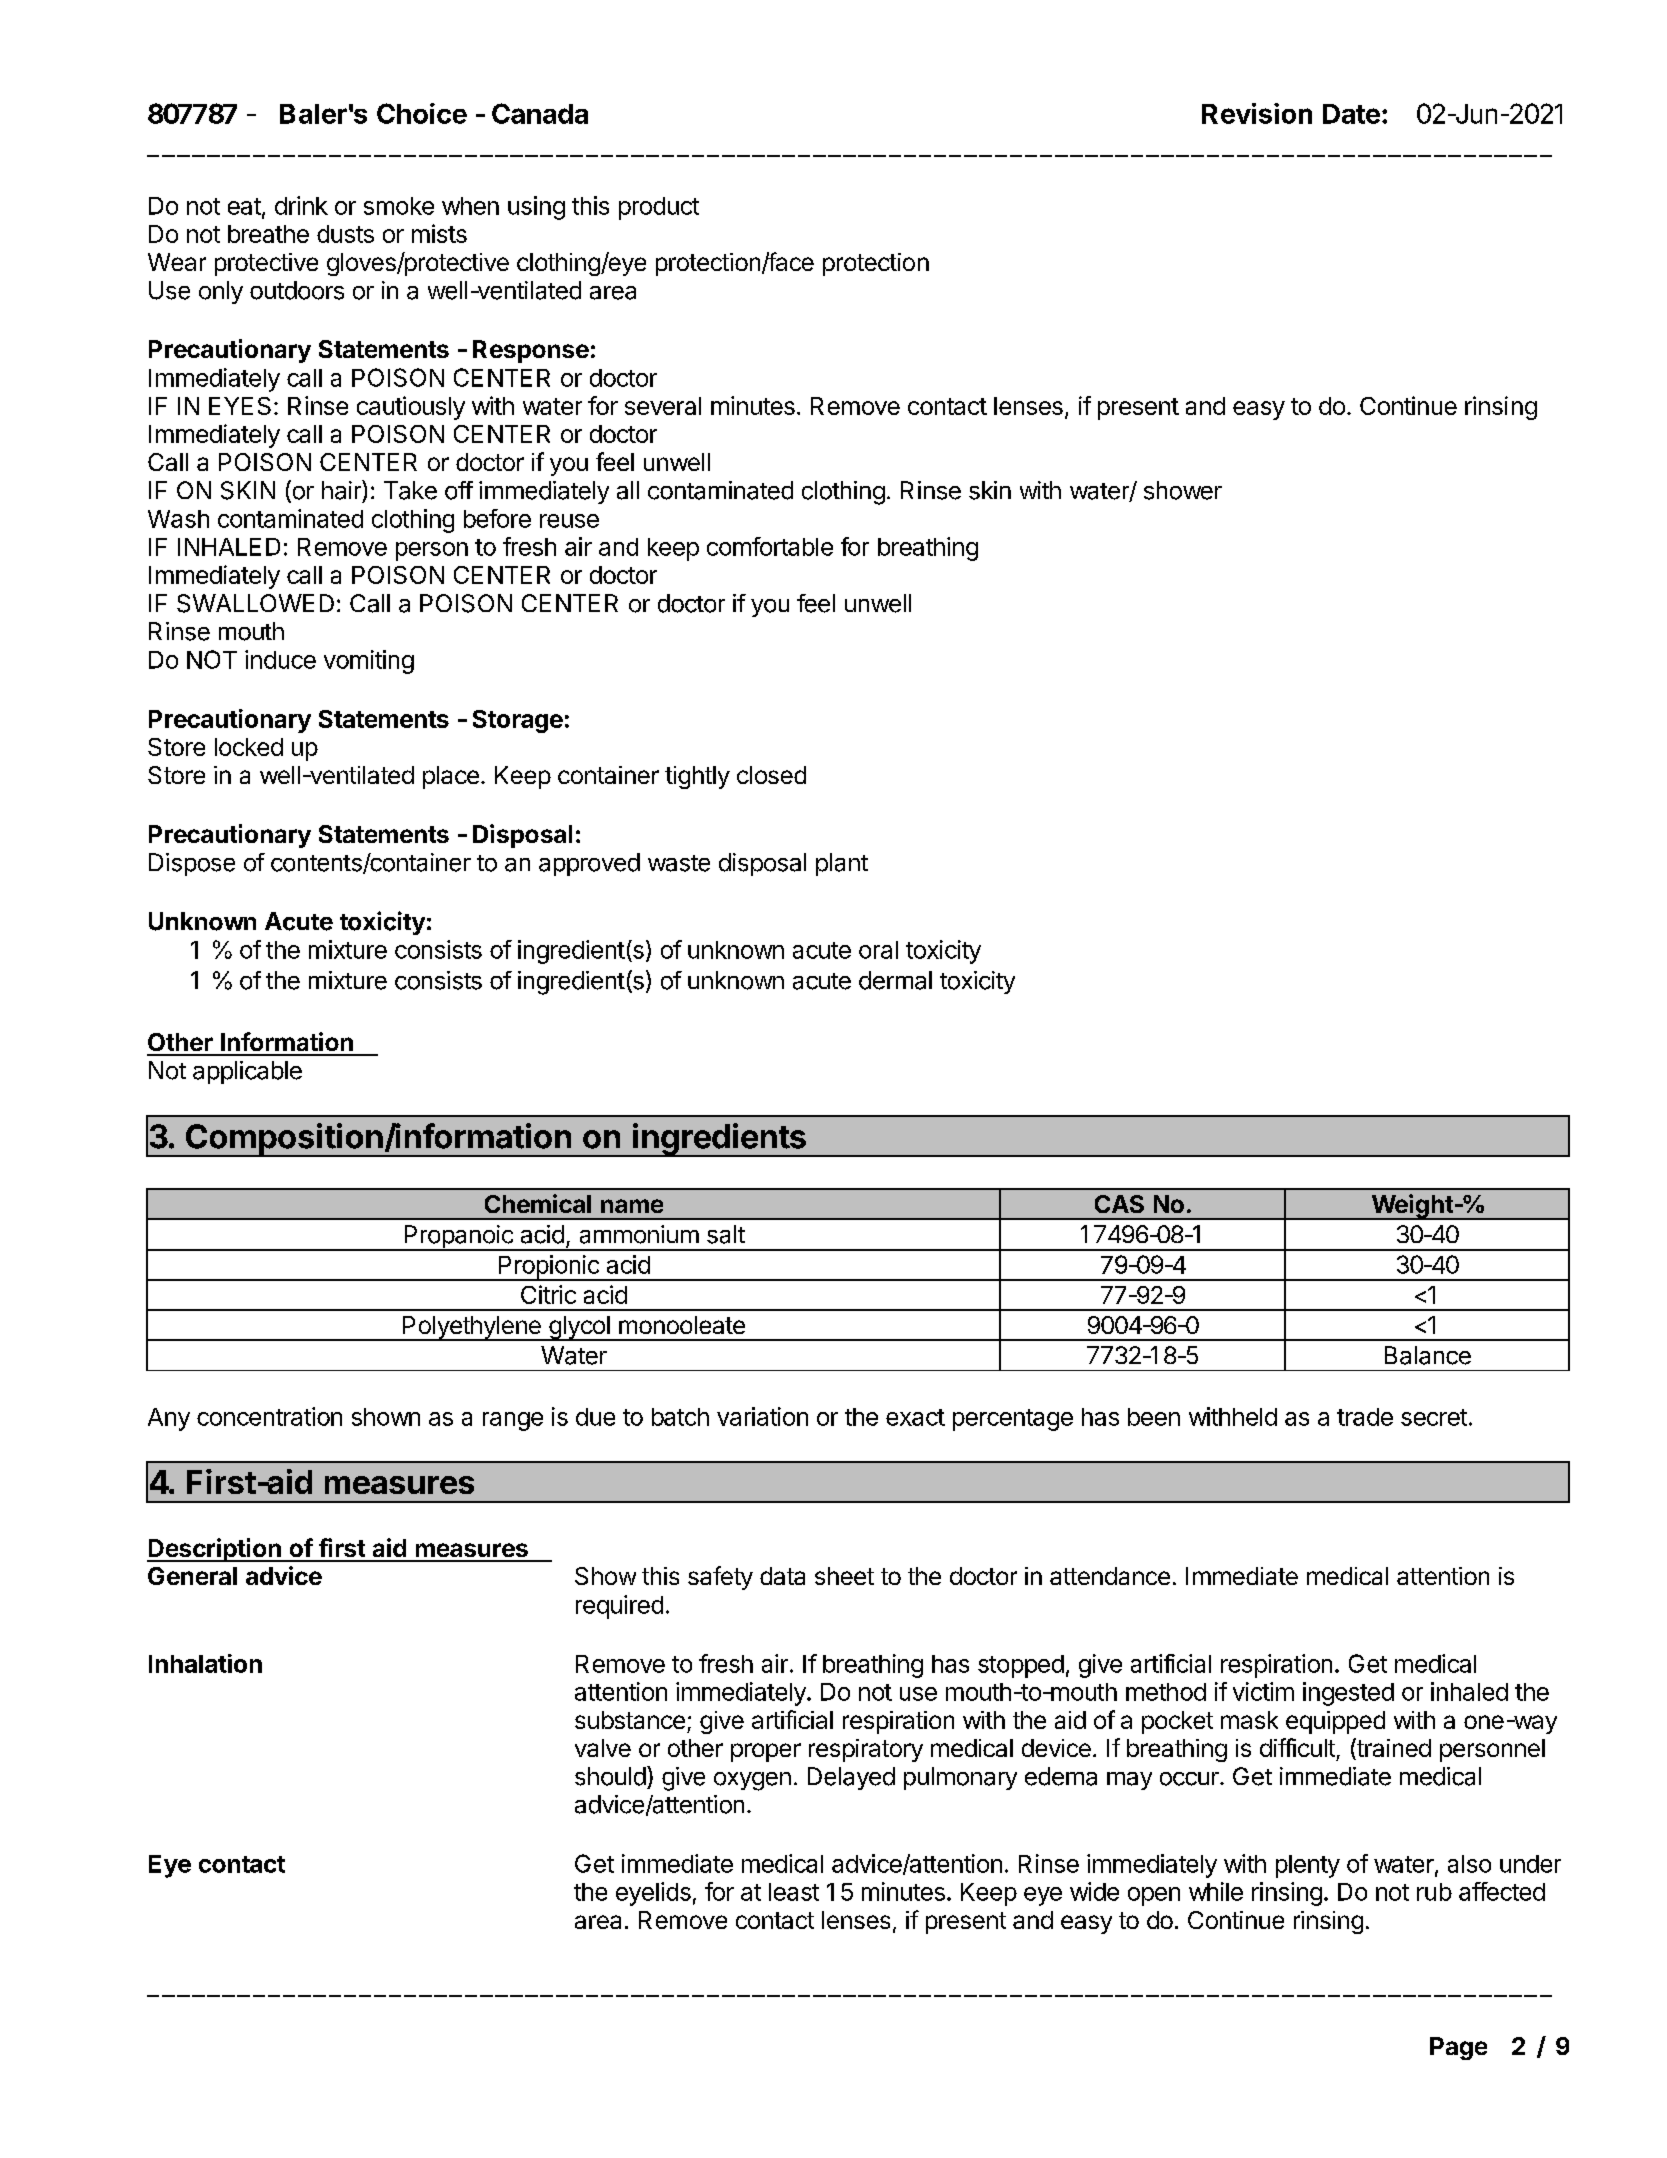 The image size is (1667, 2158). I want to click on dermal, so click(895, 980).
